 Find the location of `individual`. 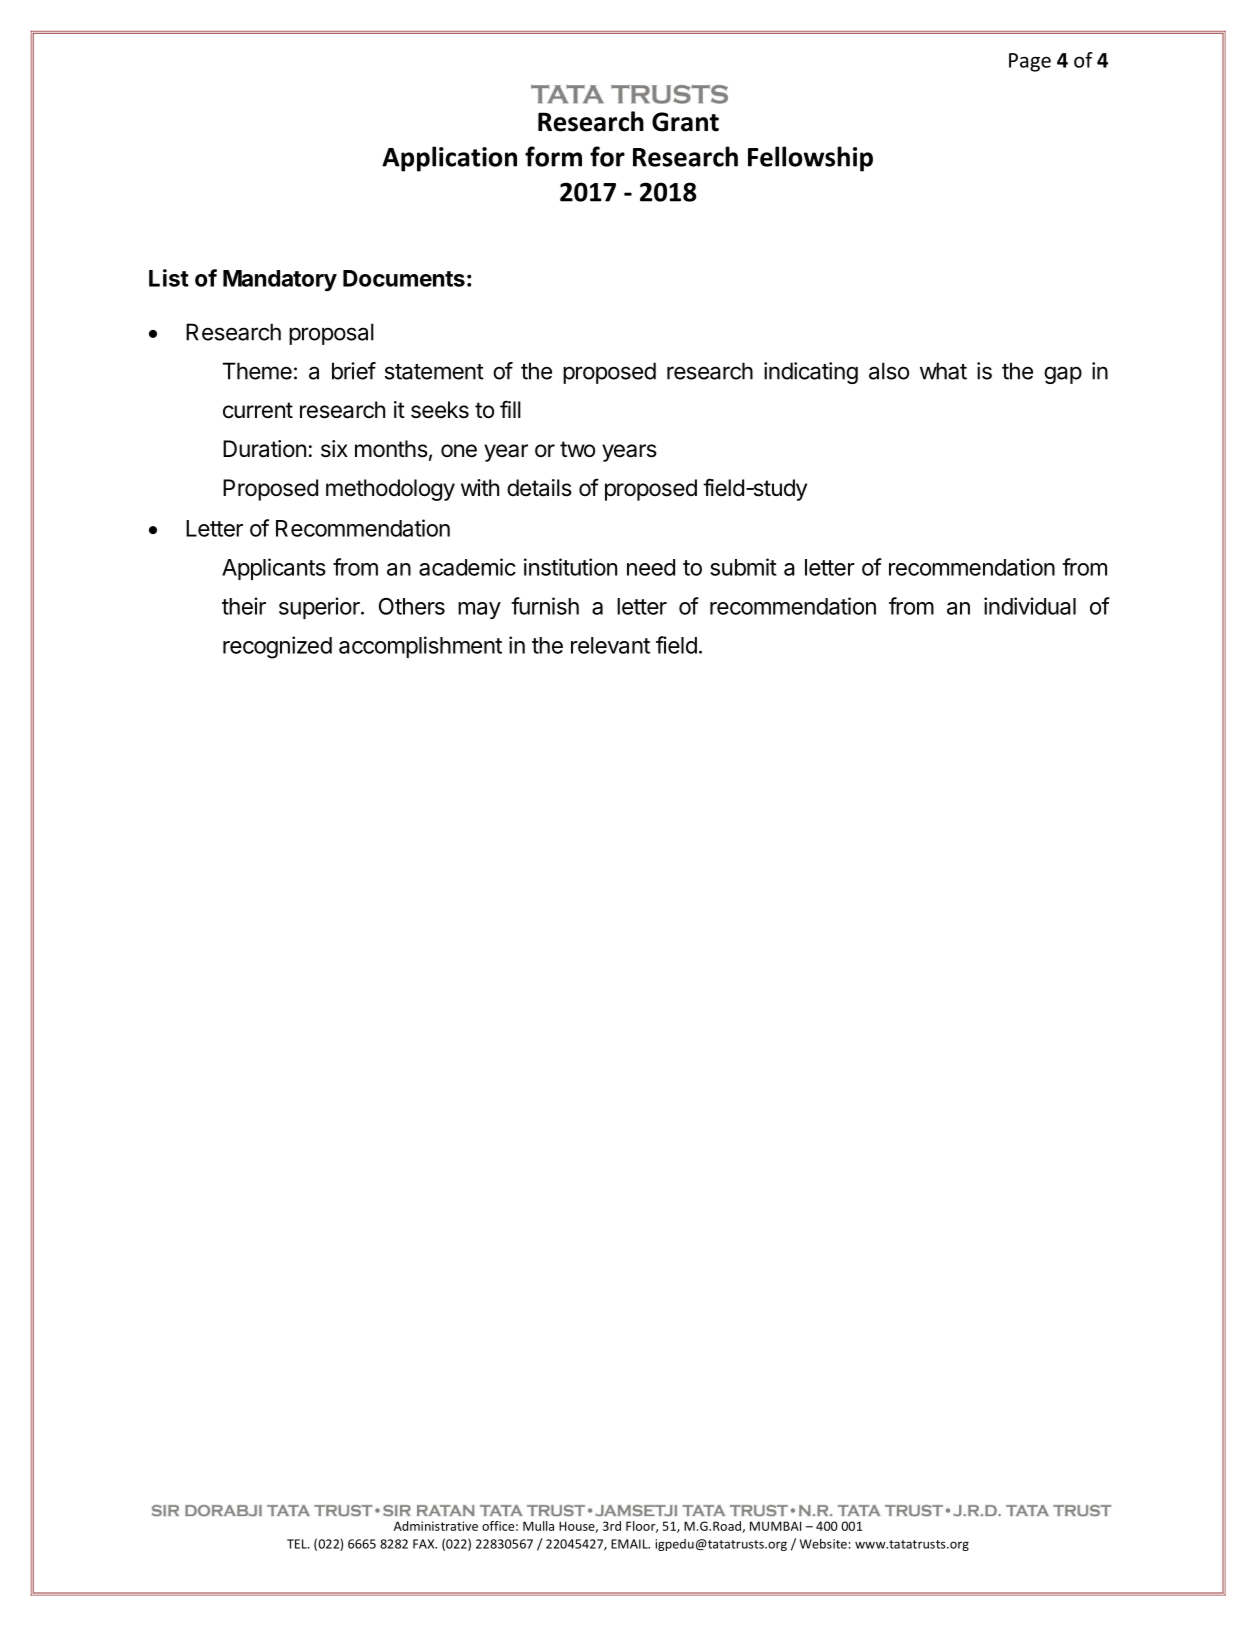

individual is located at coordinates (1030, 606).
